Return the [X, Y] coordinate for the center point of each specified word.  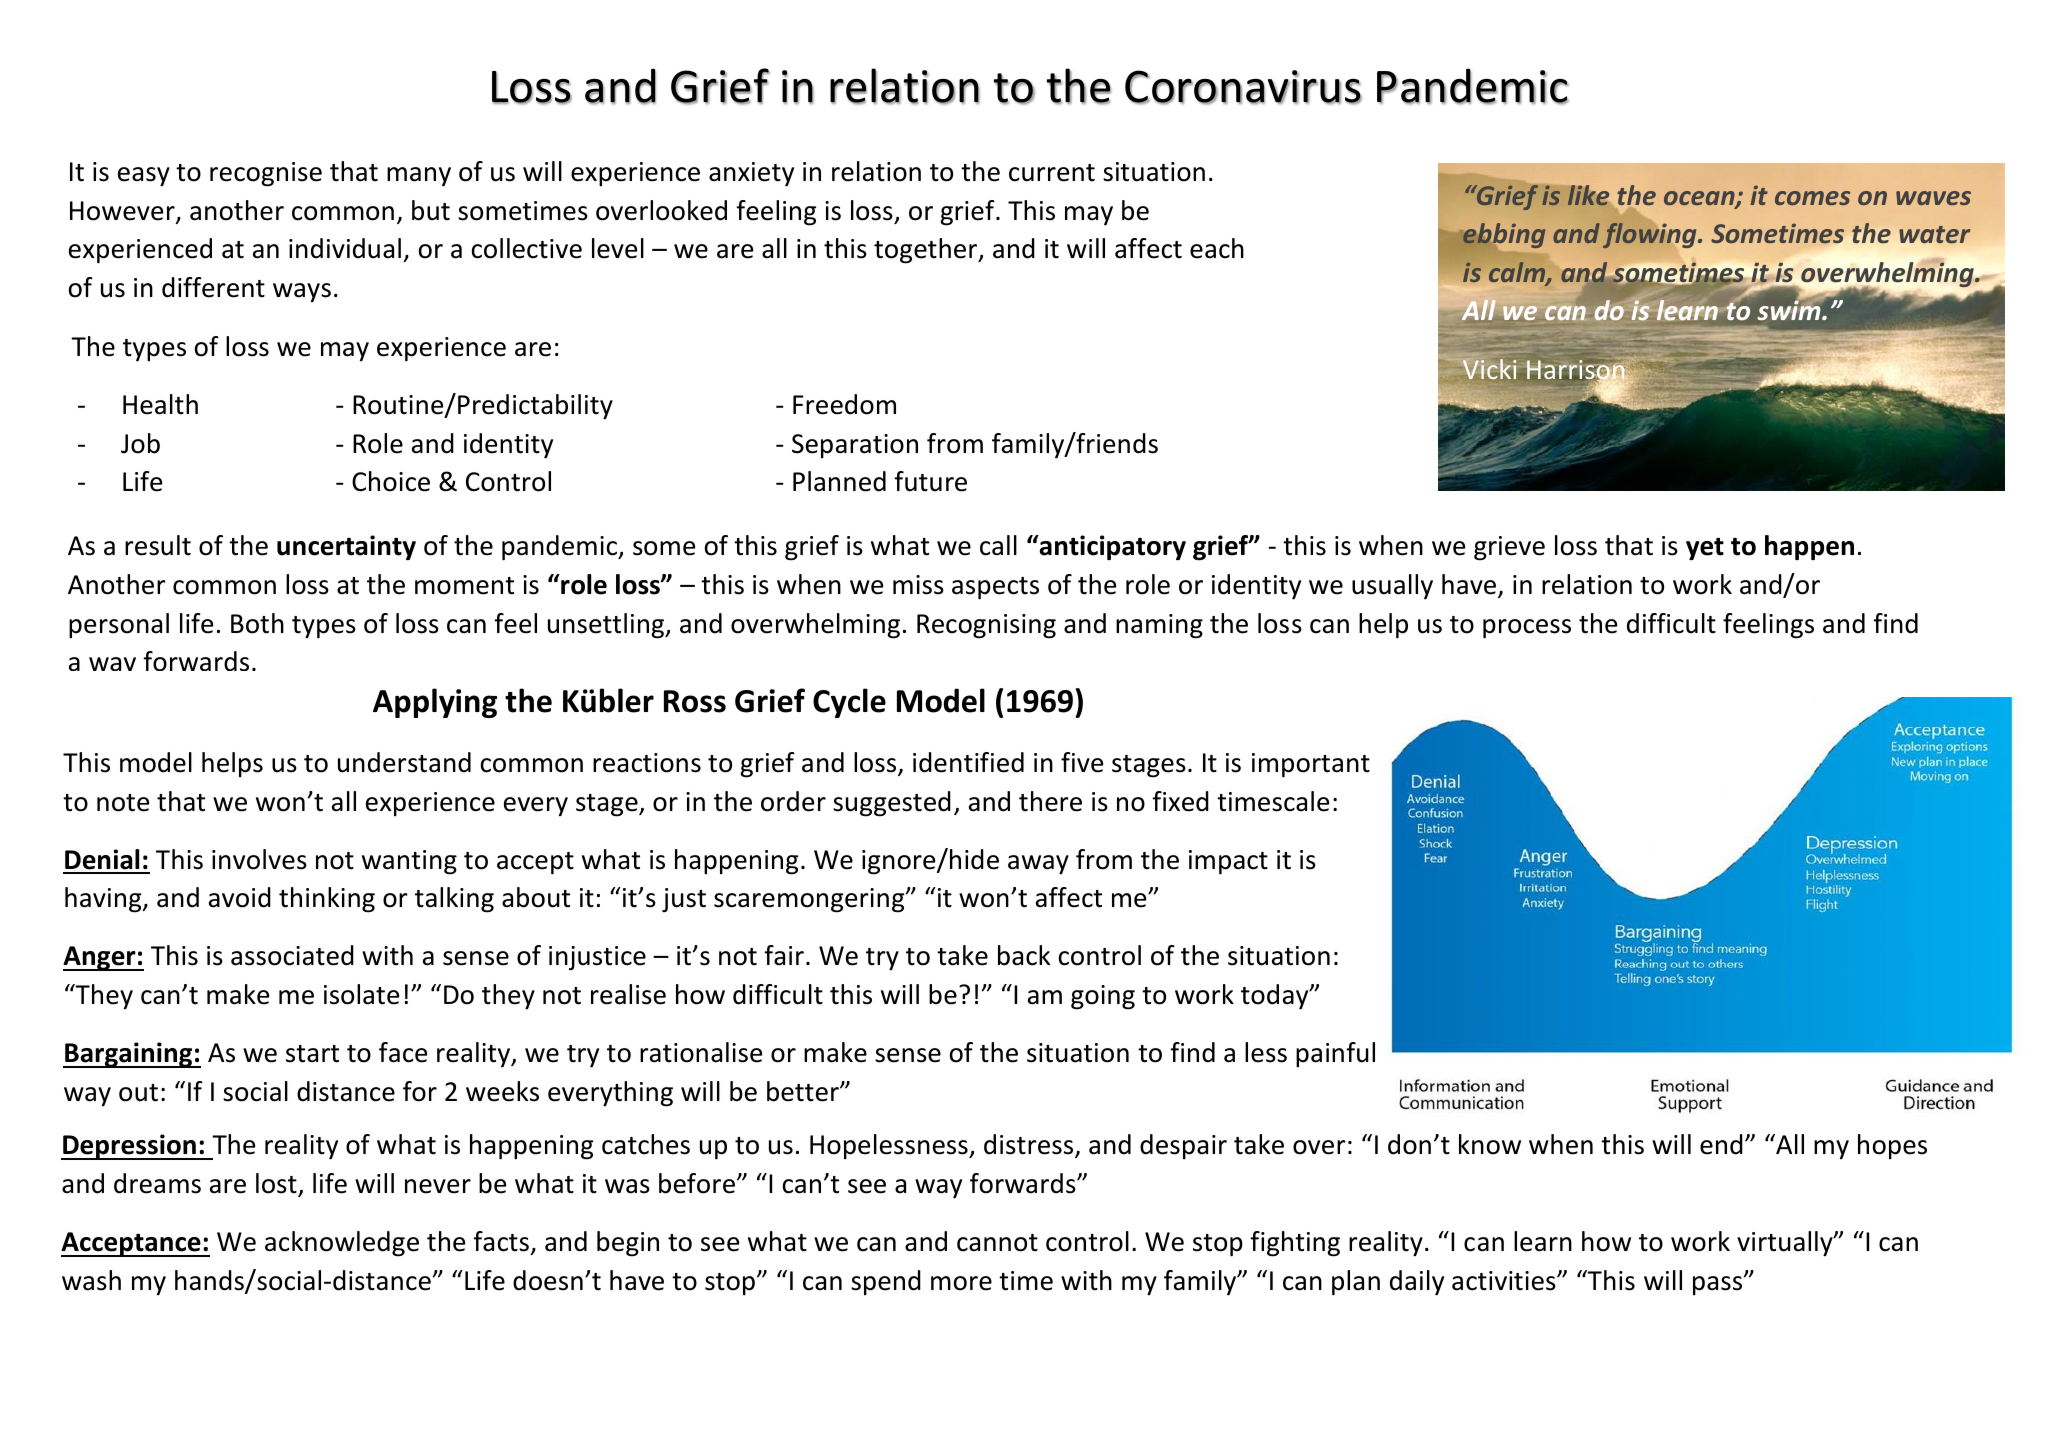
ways [302, 292]
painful [1335, 1054]
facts [501, 1241]
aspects [995, 588]
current [1052, 173]
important [1311, 765]
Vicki [1489, 369]
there [1050, 801]
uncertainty [346, 547]
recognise [266, 174]
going [1103, 997]
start [312, 1054]
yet [1705, 549]
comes [1812, 198]
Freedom [844, 404]
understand [404, 762]
